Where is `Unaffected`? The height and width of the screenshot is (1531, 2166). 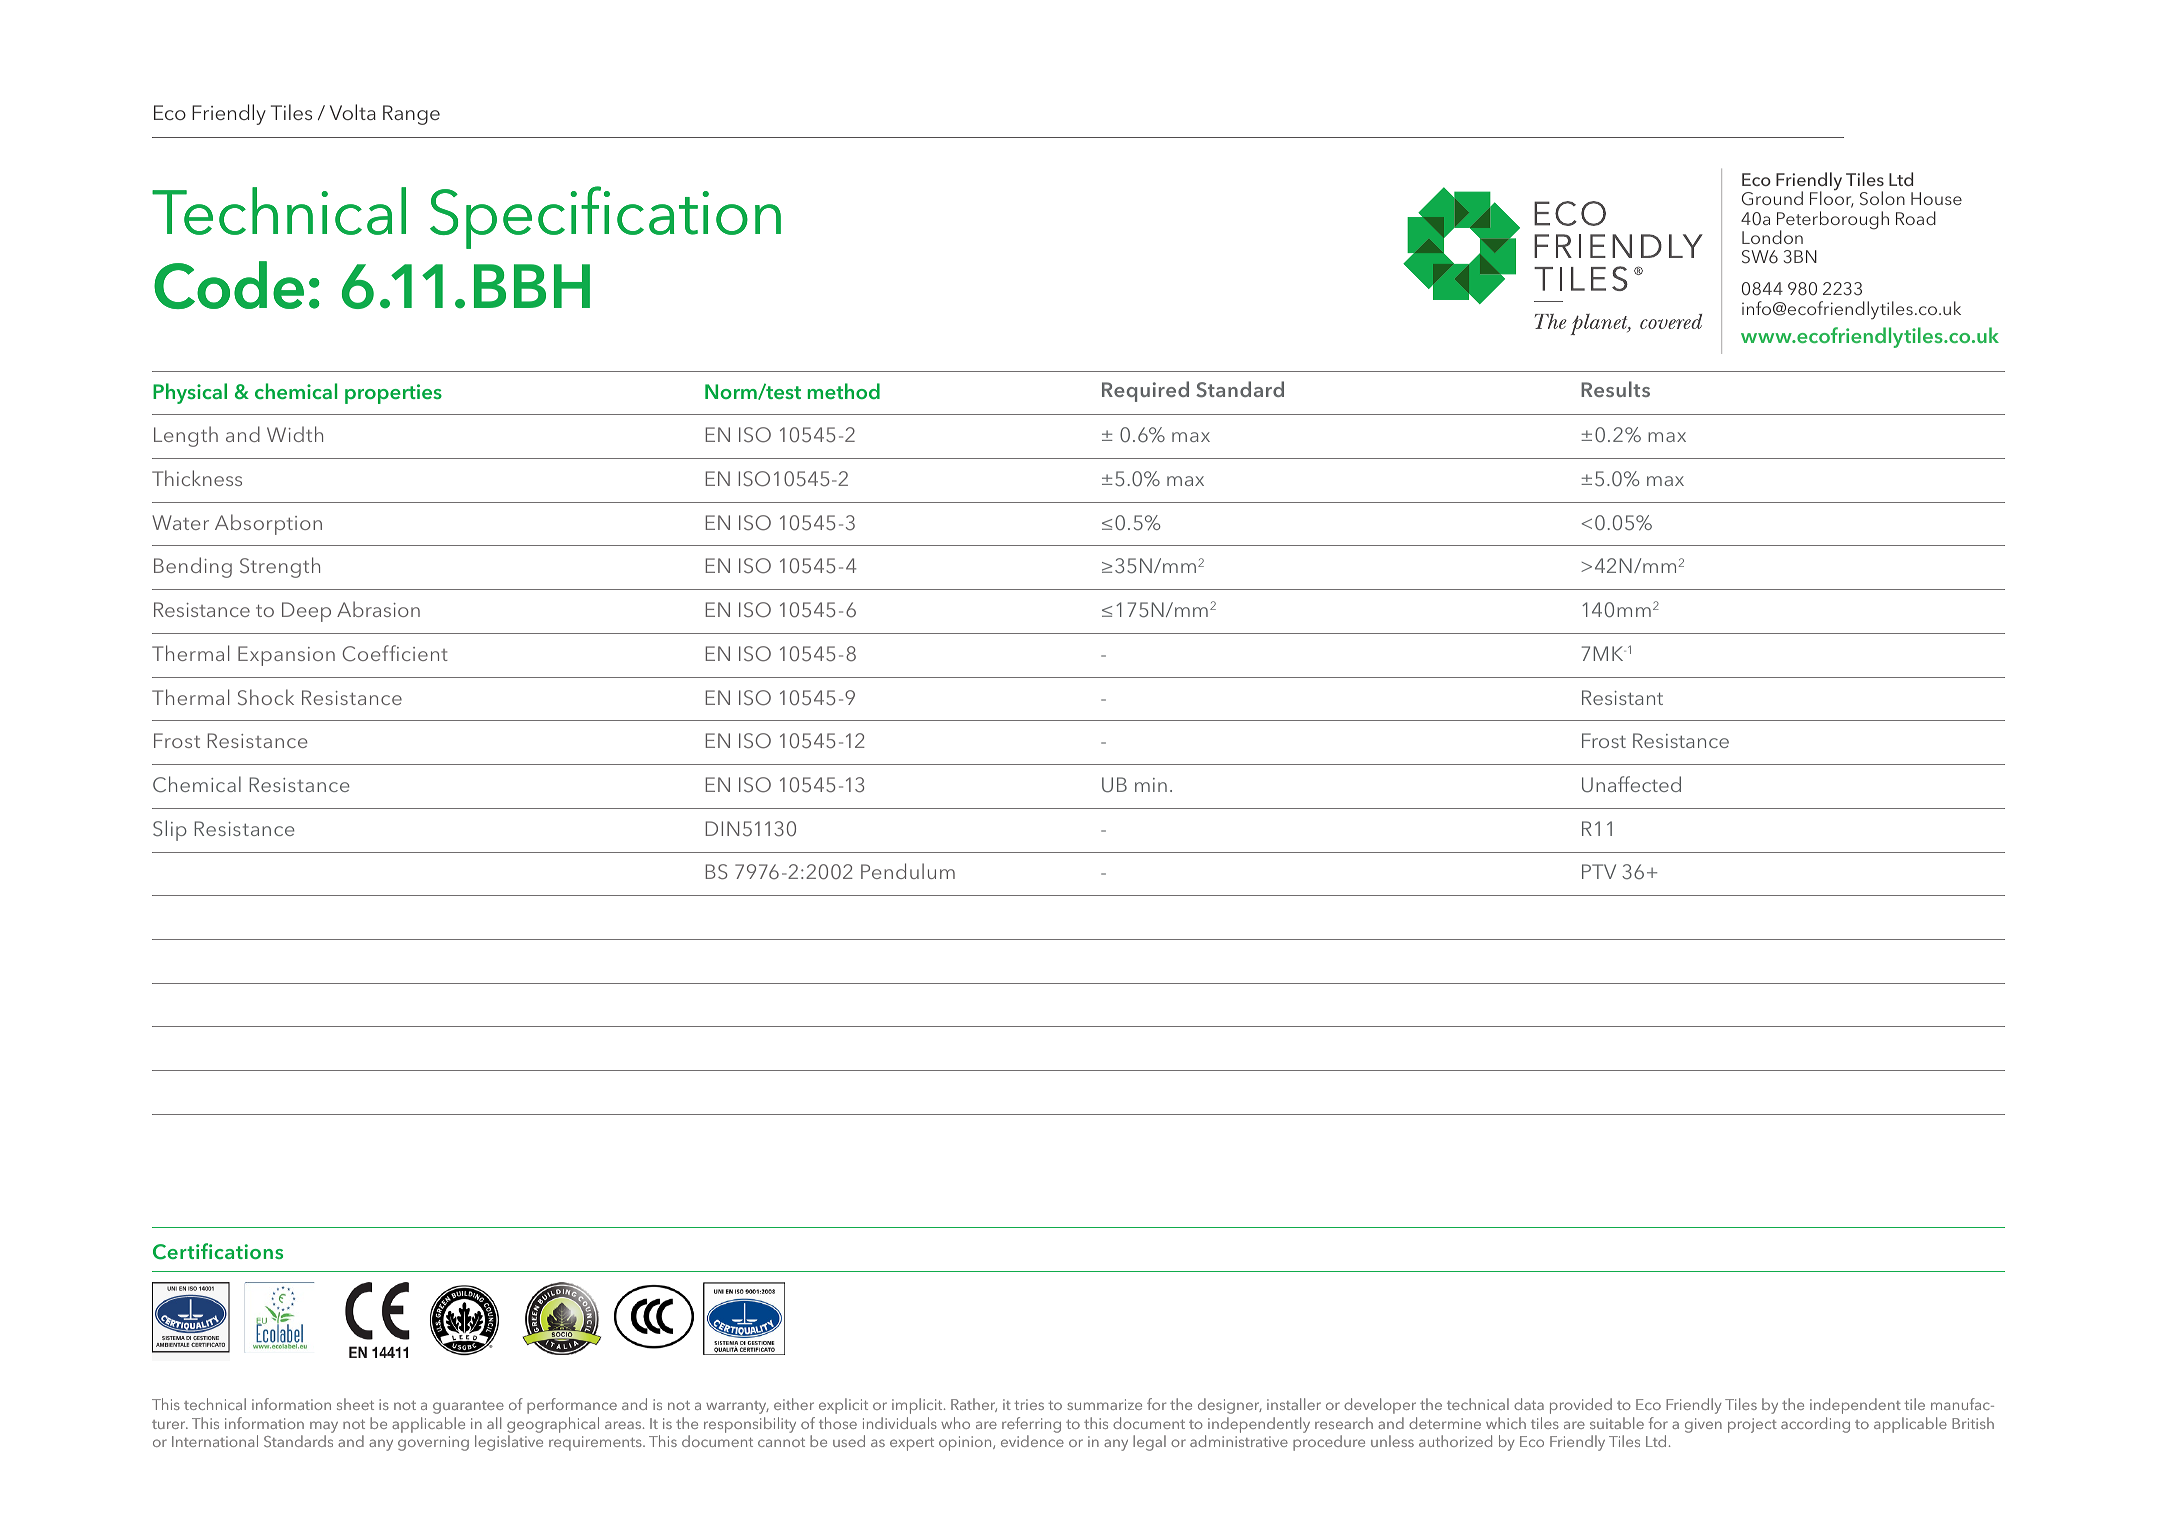
Unaffected is located at coordinates (1631, 784).
